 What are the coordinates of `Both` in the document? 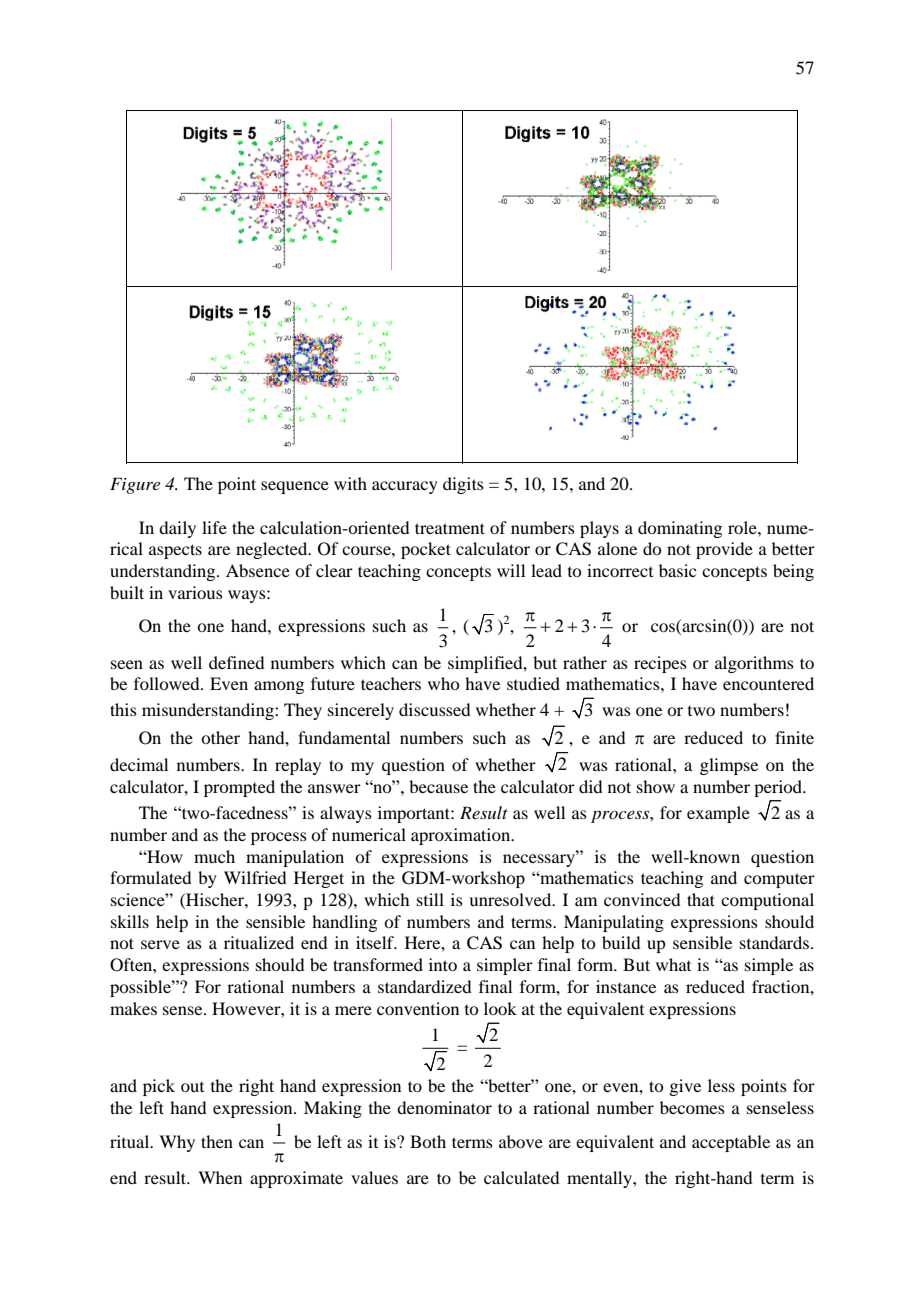 It's located at (428, 1141).
